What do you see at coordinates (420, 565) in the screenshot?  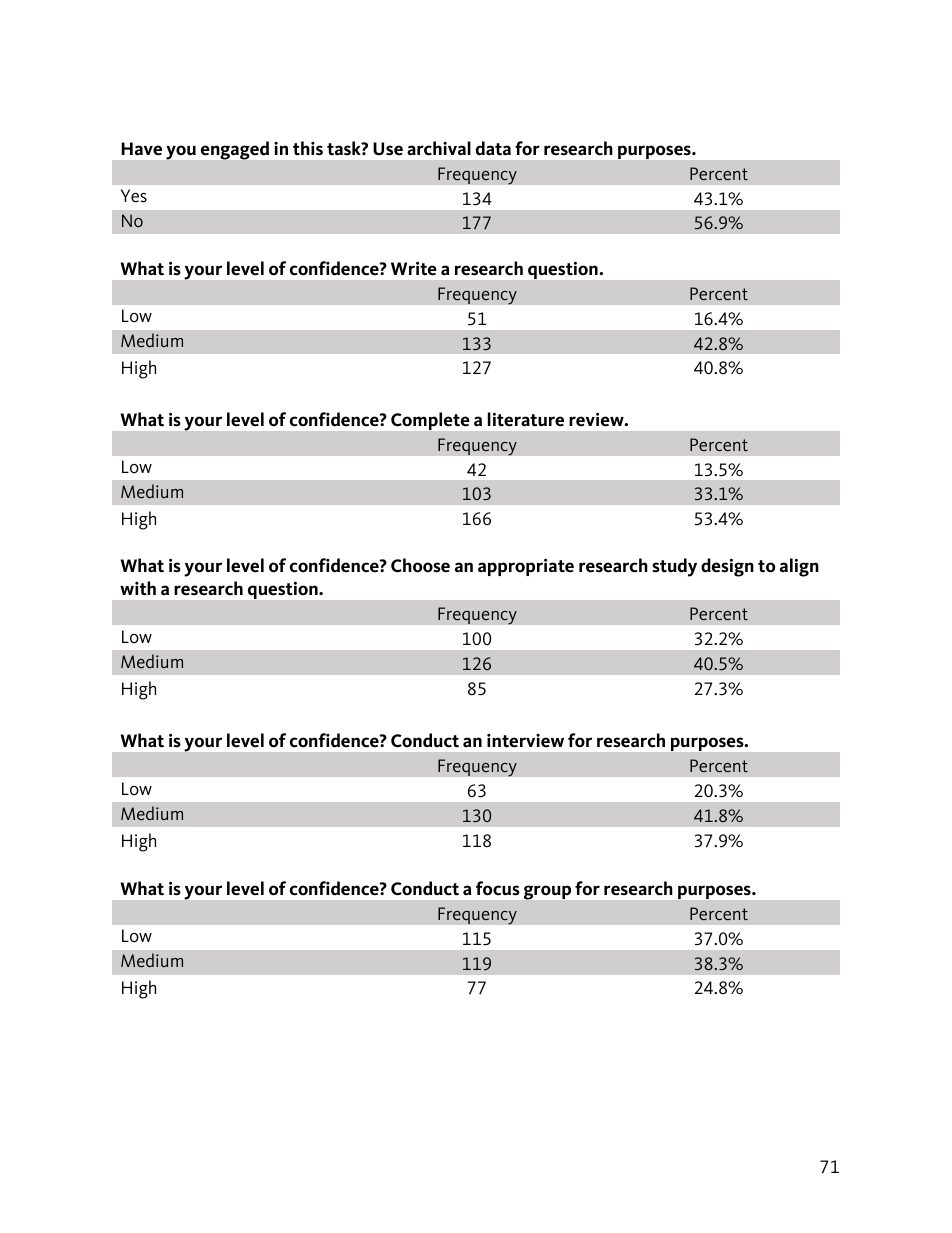 I see `Choose` at bounding box center [420, 565].
